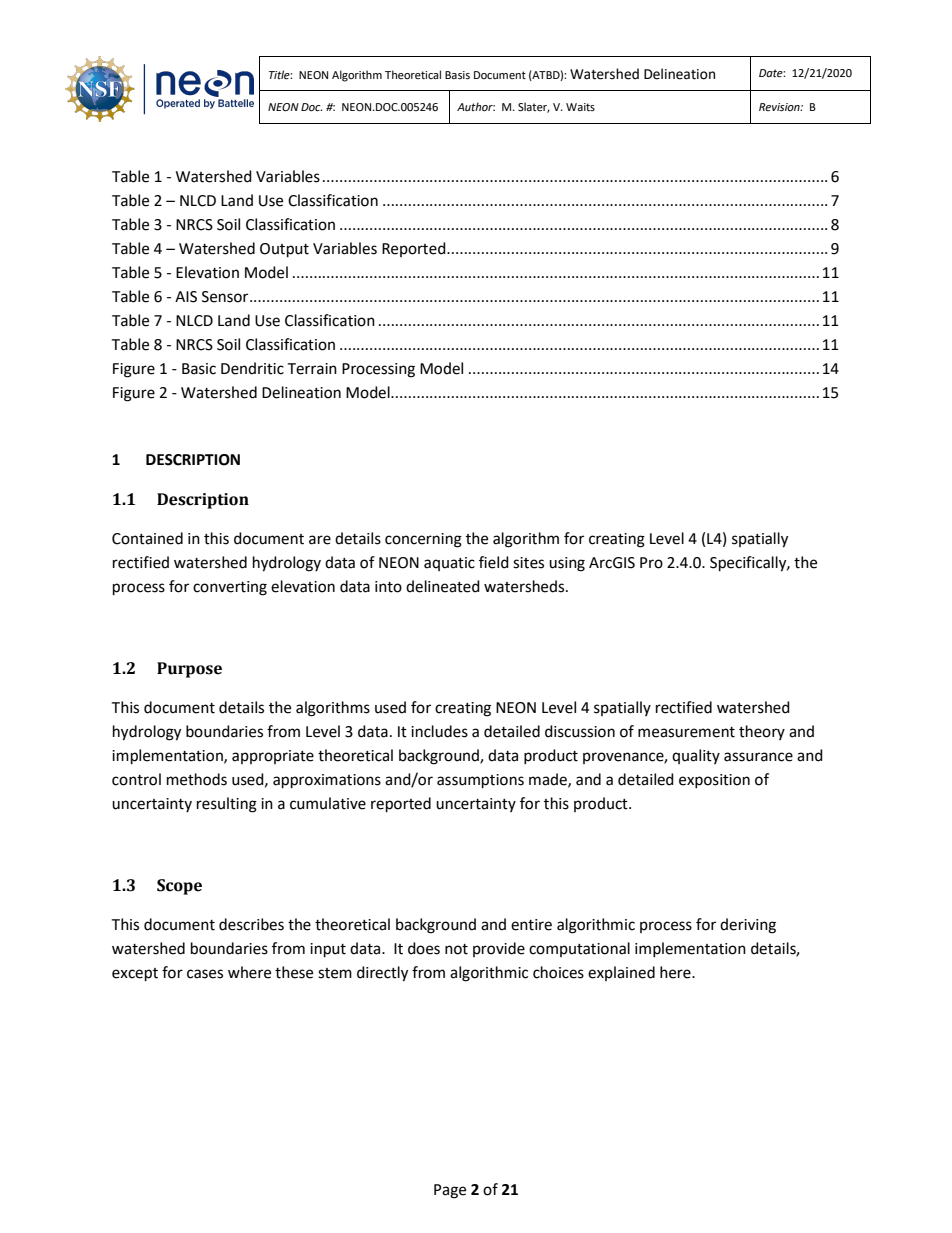  What do you see at coordinates (284, 250) in the screenshot?
I see `Output` at bounding box center [284, 250].
